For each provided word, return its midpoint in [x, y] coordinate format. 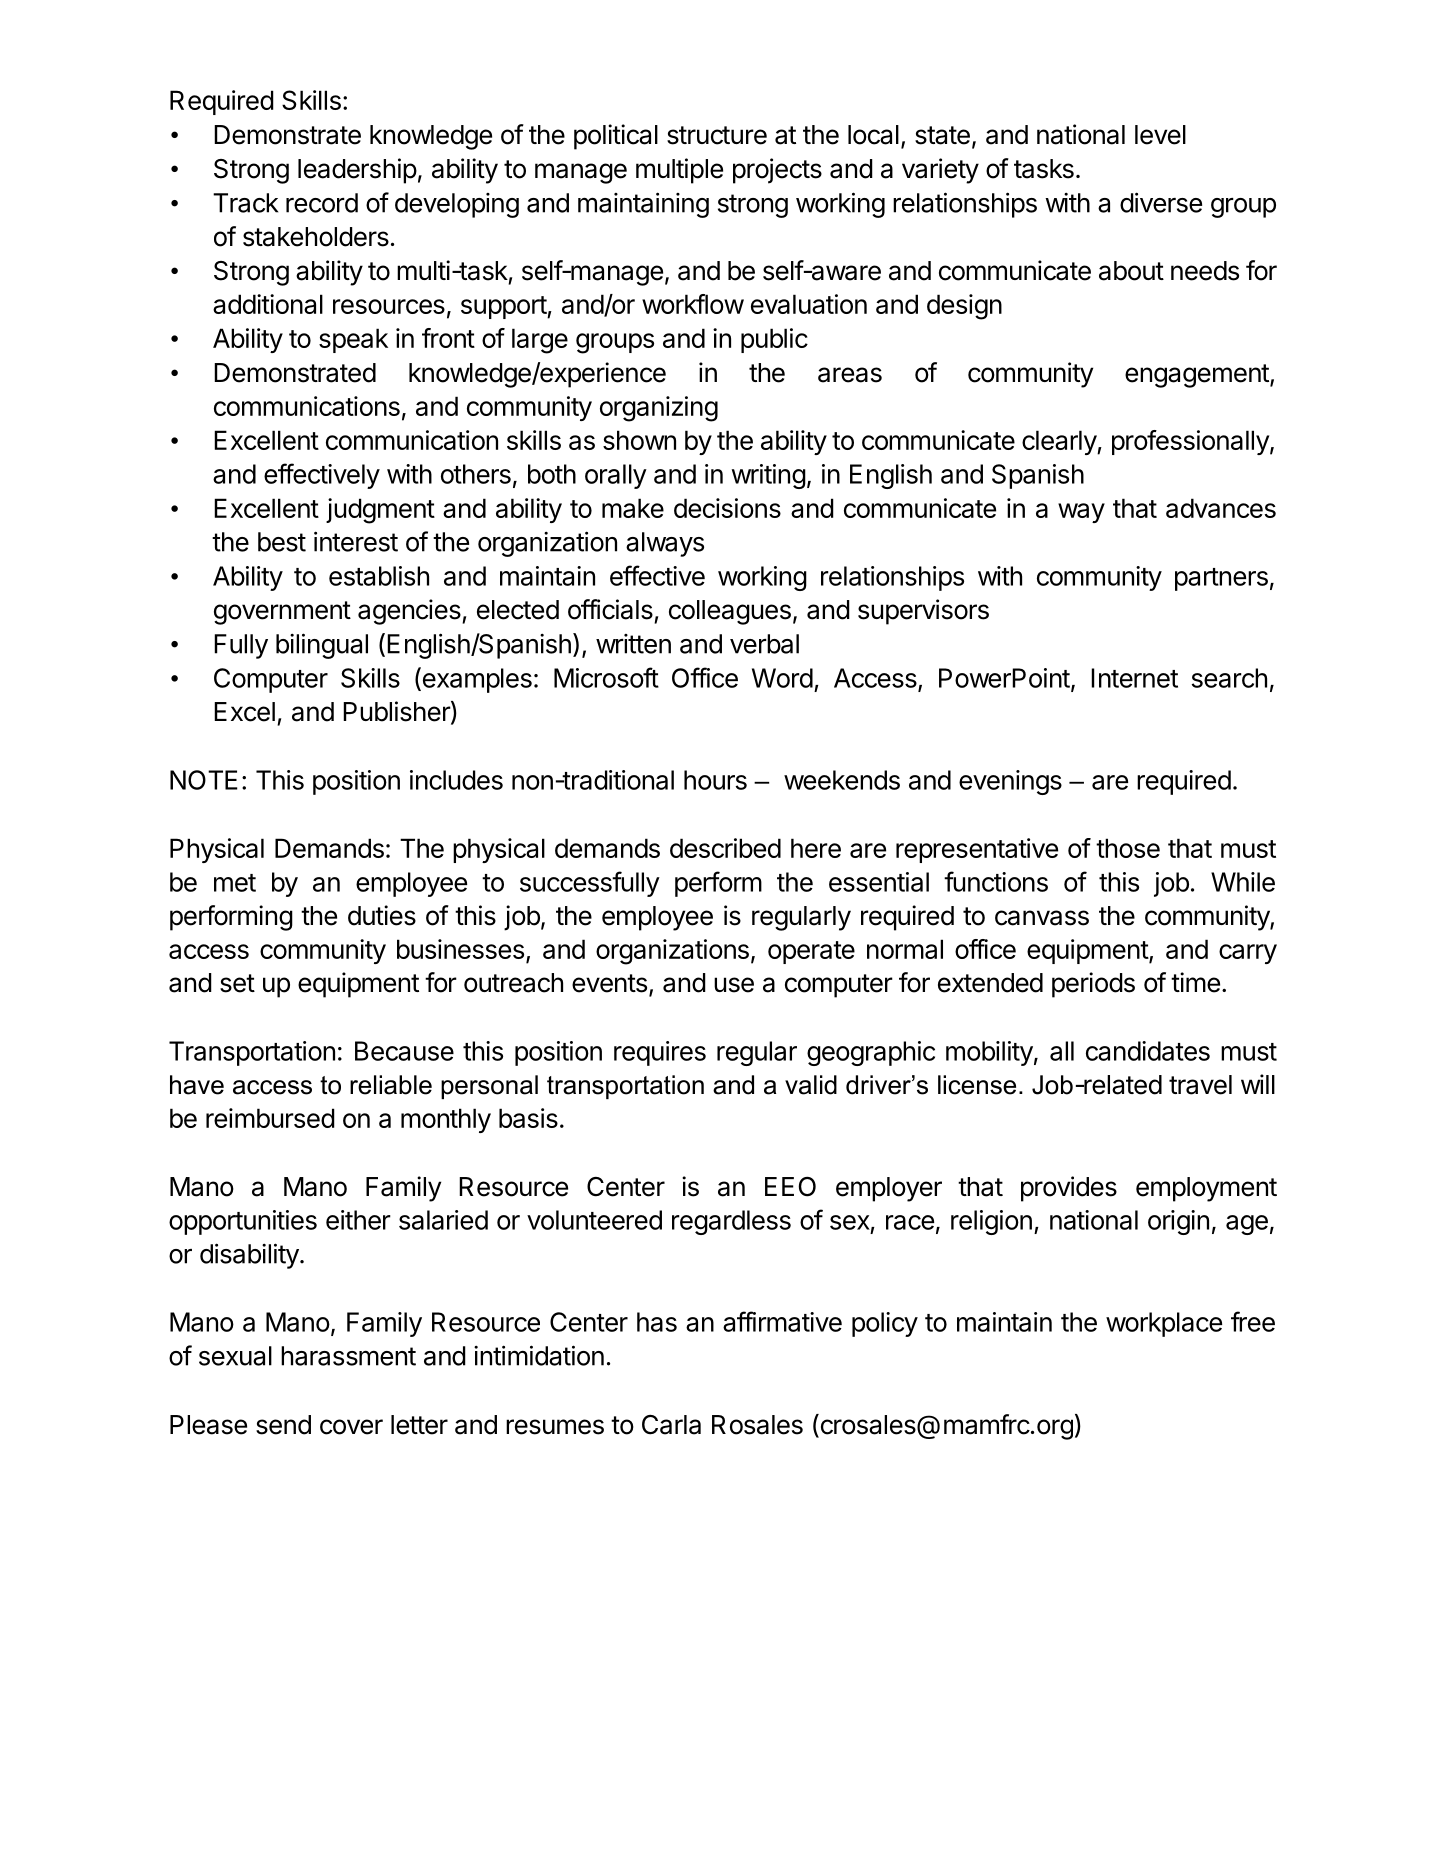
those [1128, 848]
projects [777, 171]
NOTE [204, 780]
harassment [348, 1356]
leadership [357, 171]
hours [715, 780]
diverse [1161, 202]
